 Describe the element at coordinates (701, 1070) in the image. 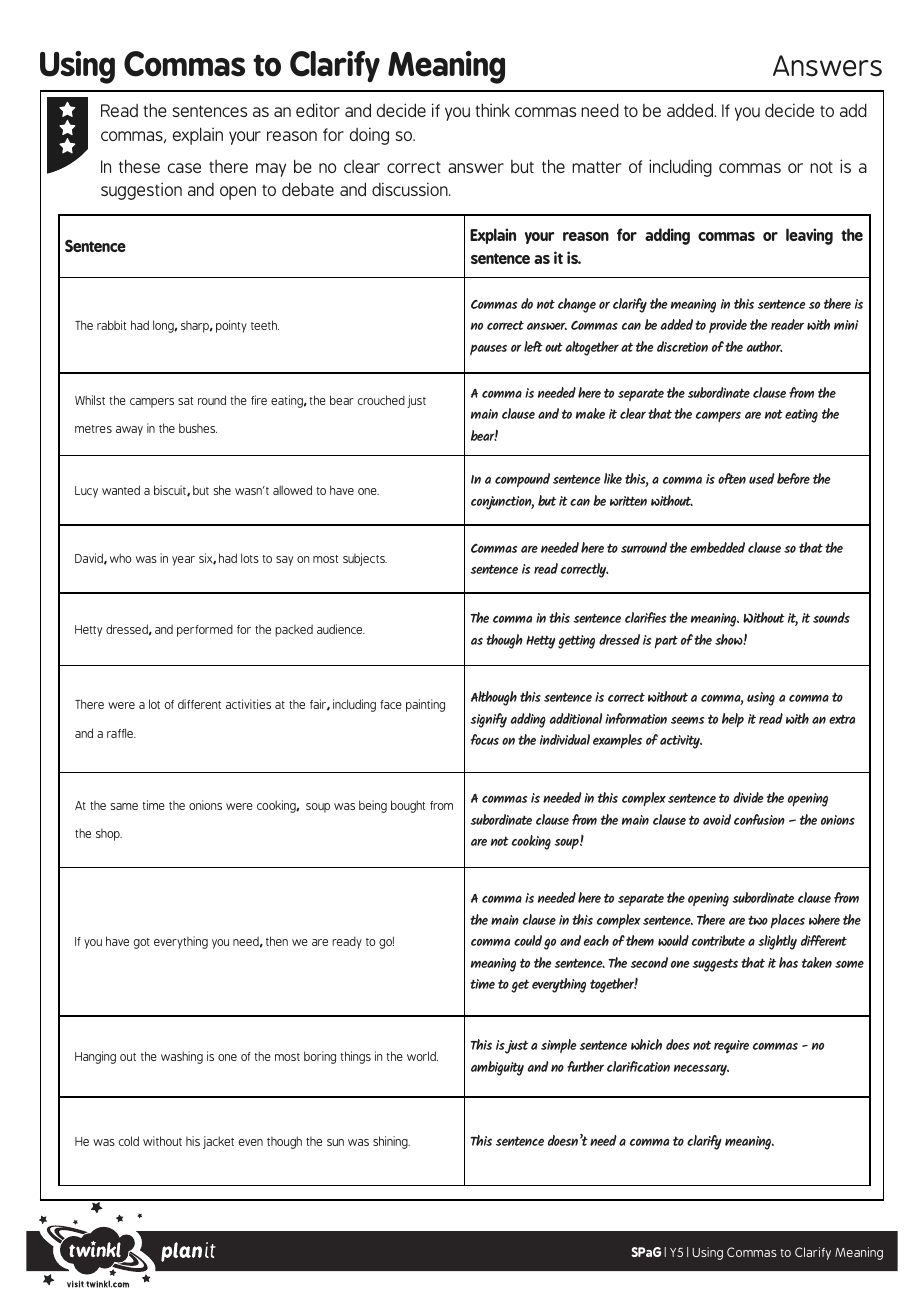

I see `necessary` at that location.
